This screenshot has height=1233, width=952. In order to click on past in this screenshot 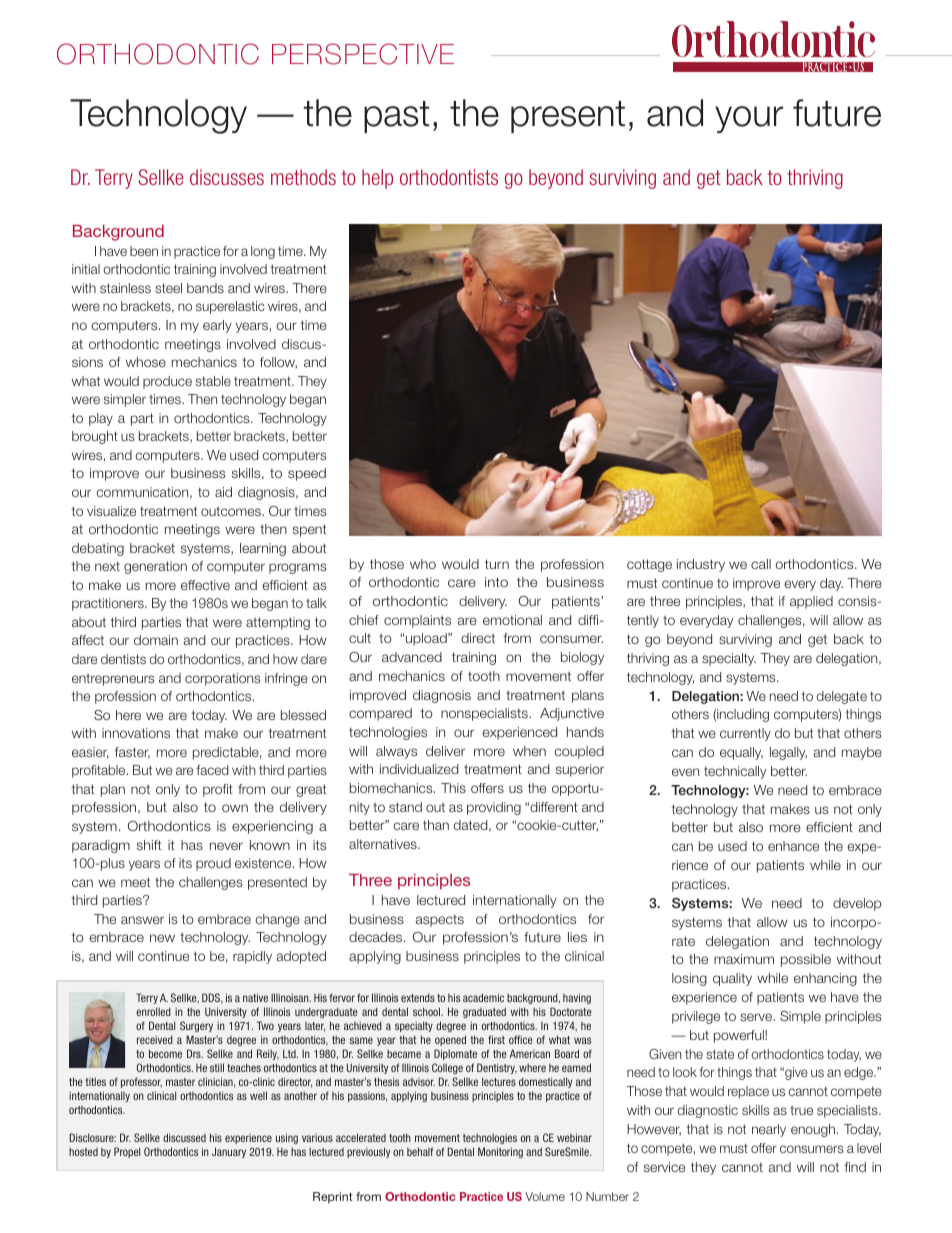, I will do `click(396, 117)`.
